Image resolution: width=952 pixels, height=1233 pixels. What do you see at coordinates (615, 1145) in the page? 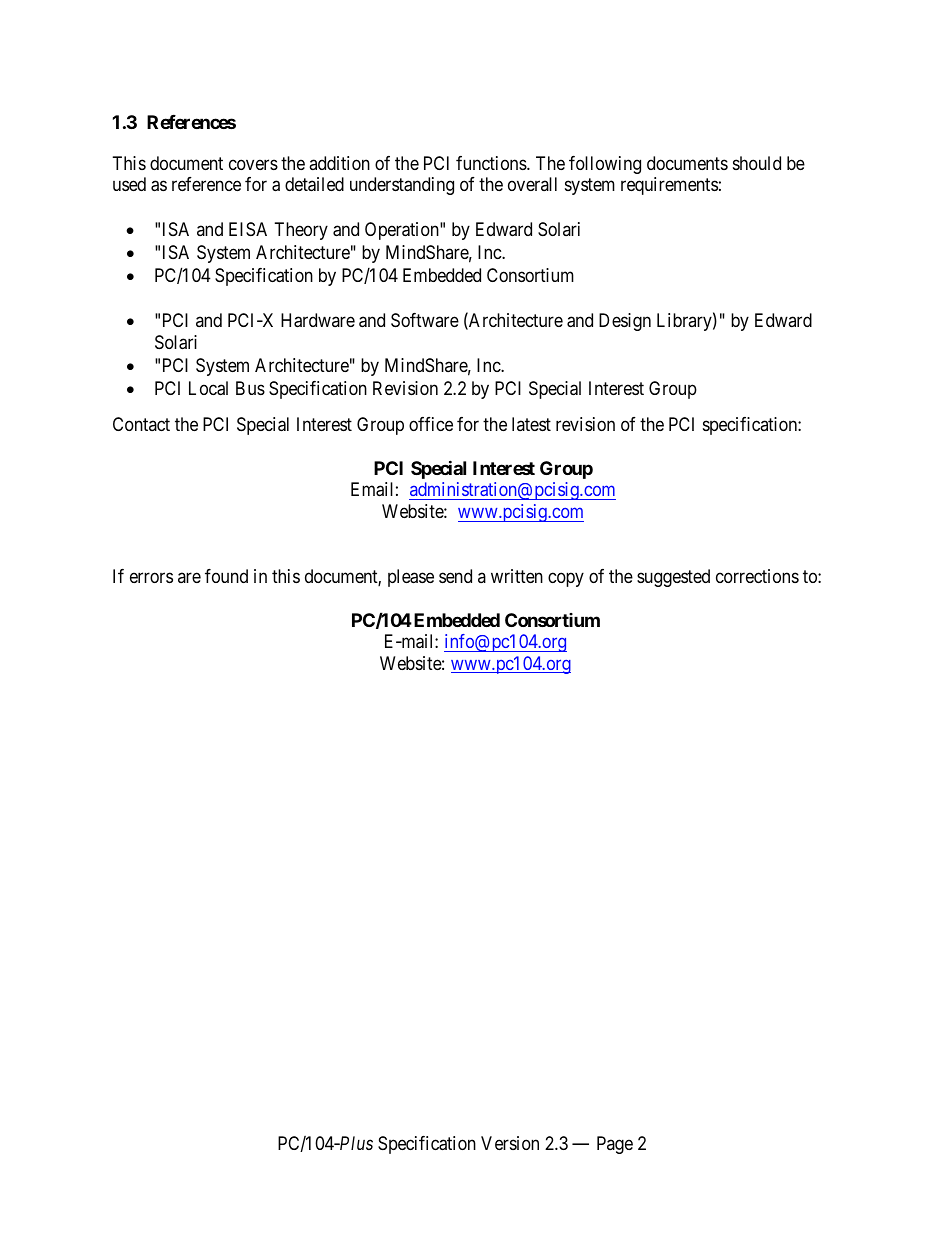
I see `Page` at bounding box center [615, 1145].
